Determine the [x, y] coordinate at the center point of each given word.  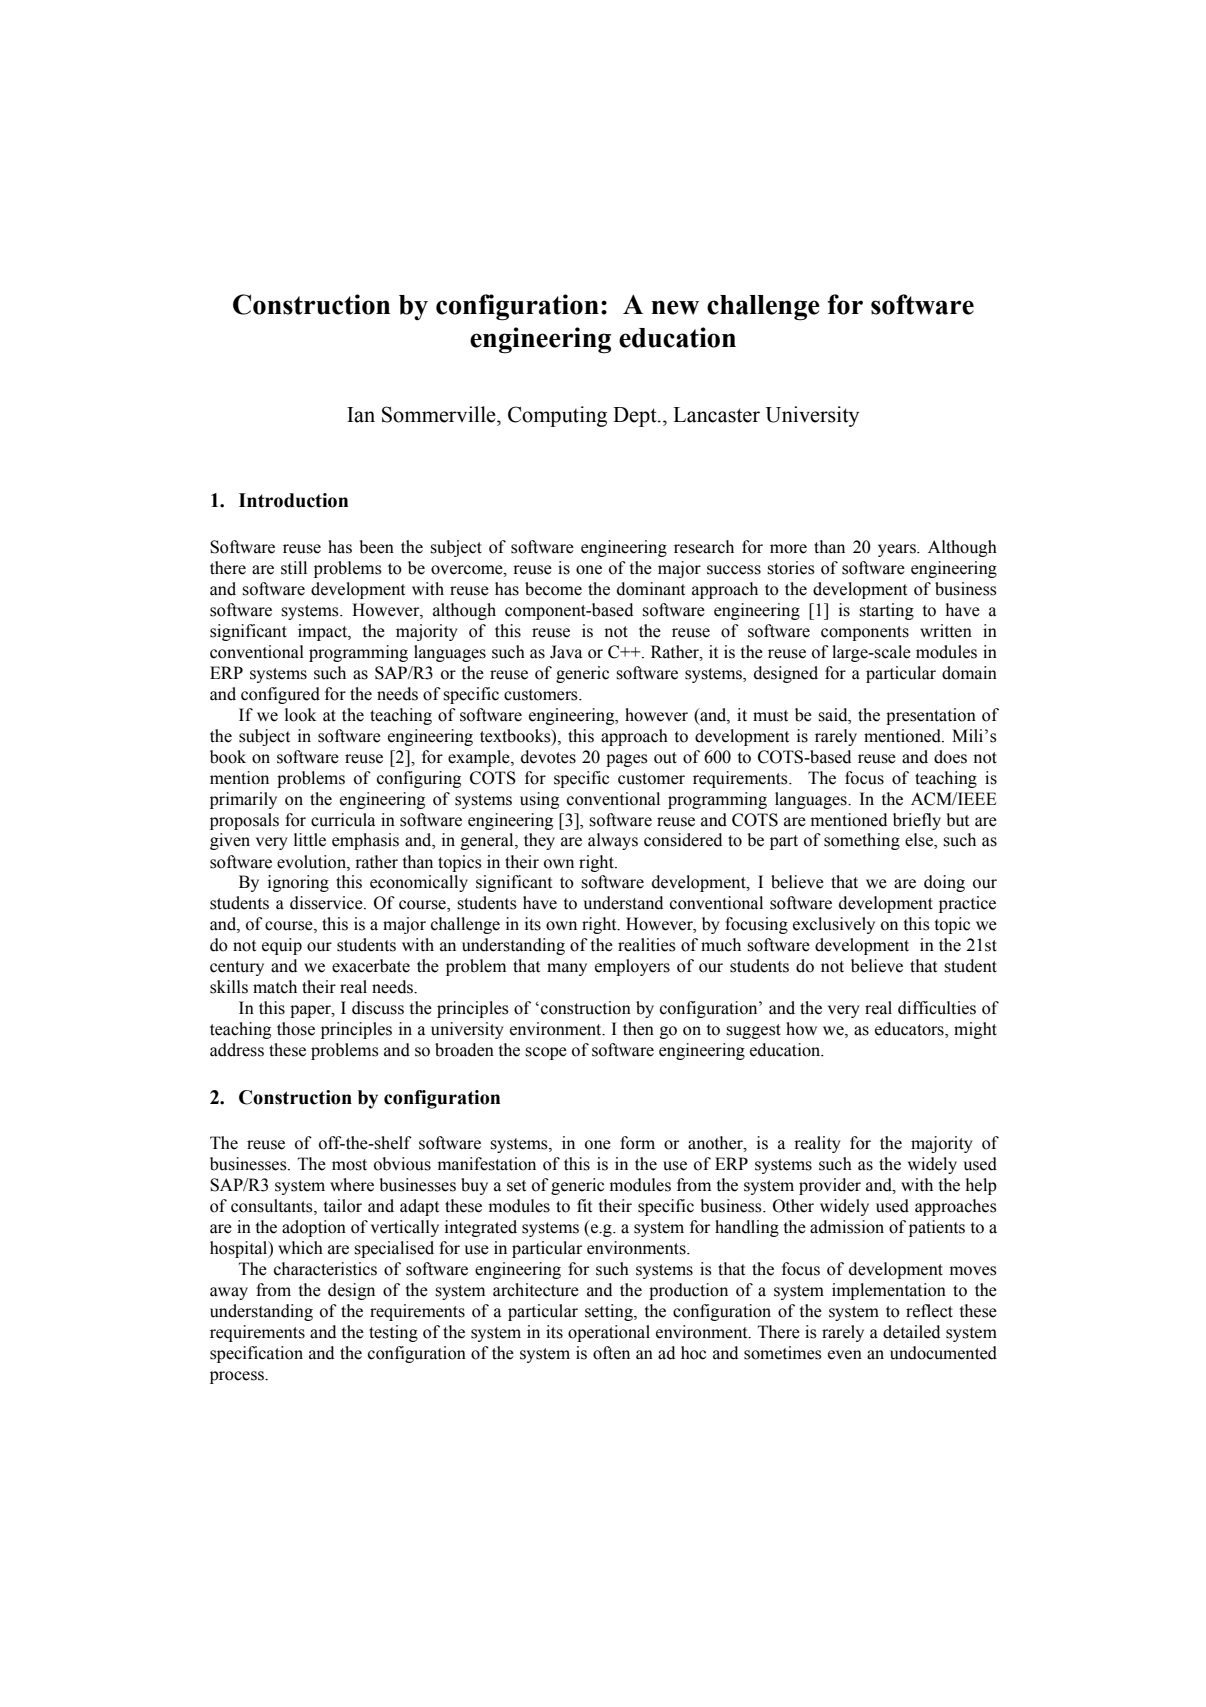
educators [910, 1030]
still [294, 568]
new [675, 307]
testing [393, 1333]
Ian [361, 415]
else [920, 841]
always [613, 841]
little [310, 840]
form [637, 1143]
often [611, 1353]
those [296, 1029]
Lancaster [716, 415]
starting [886, 611]
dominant [651, 589]
